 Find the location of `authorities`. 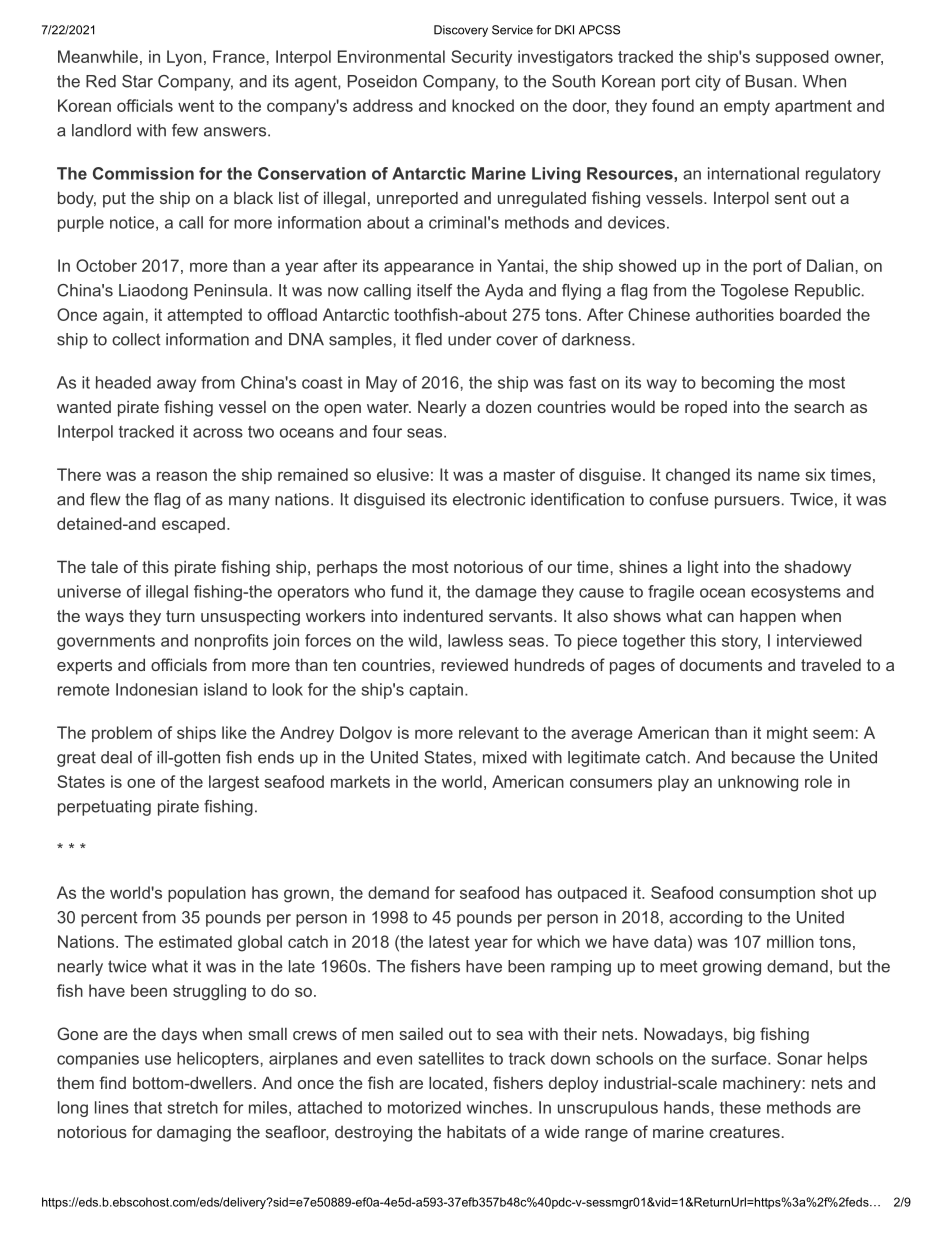

authorities is located at coordinates (735, 314).
